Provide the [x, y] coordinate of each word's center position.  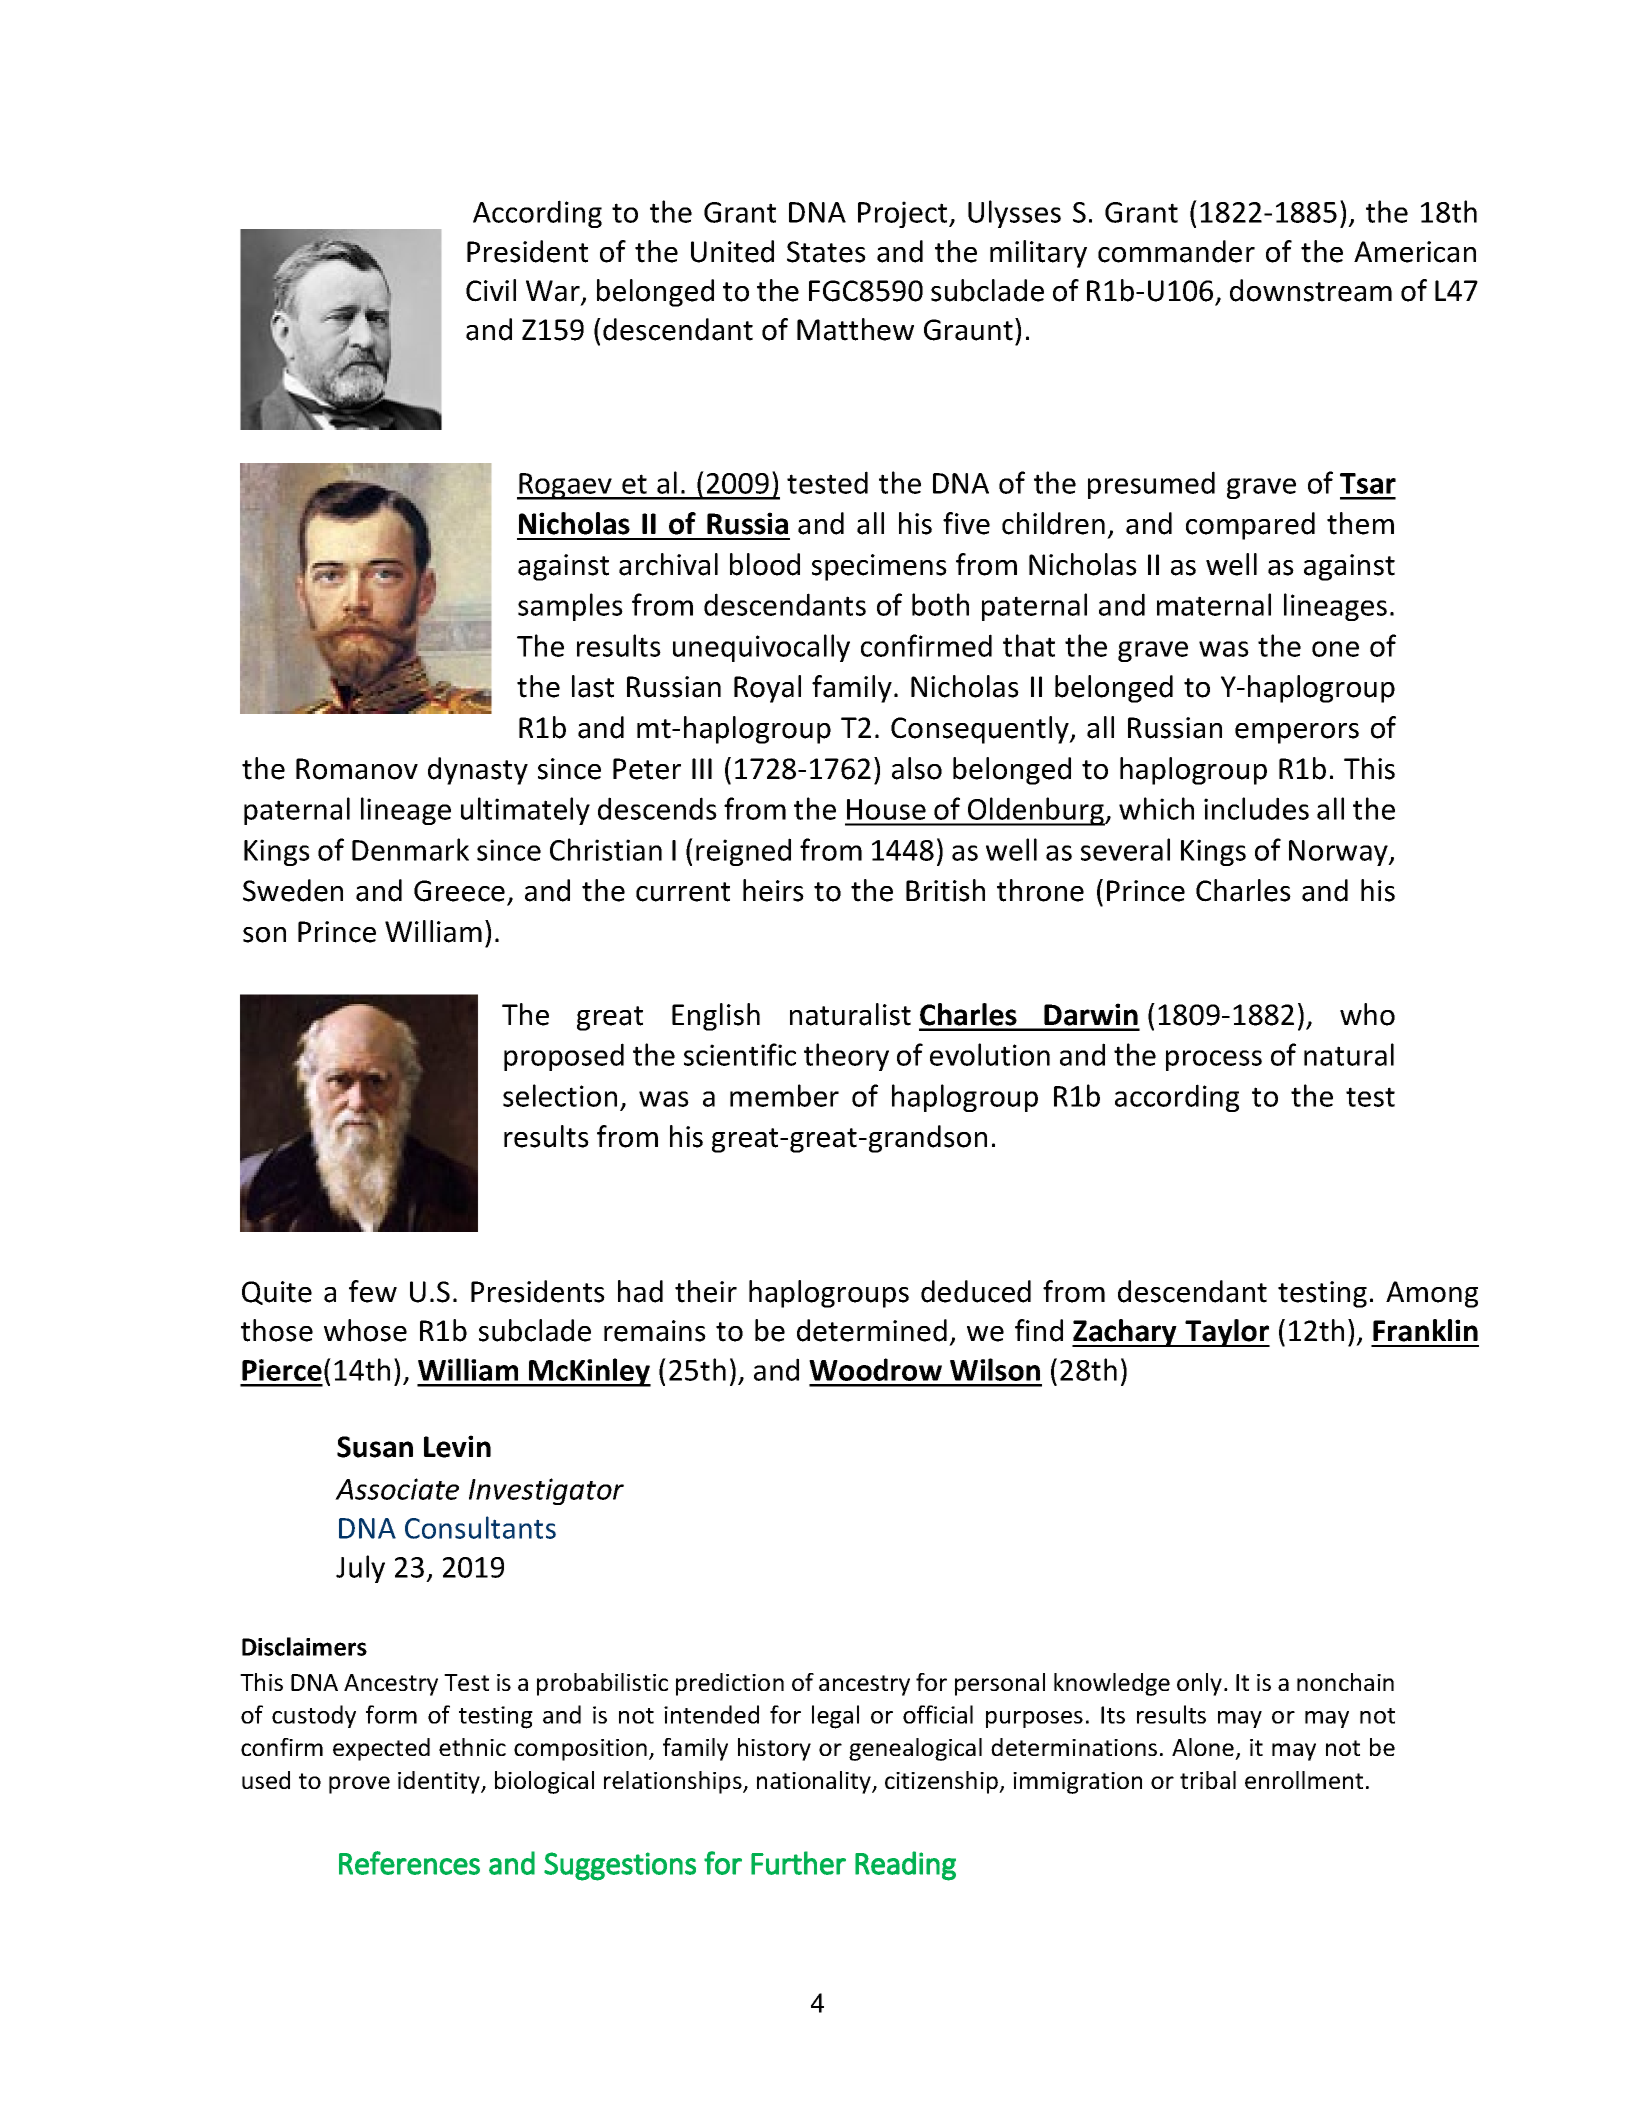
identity [440, 1782]
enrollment [1304, 1780]
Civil [491, 290]
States [826, 252]
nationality [815, 1782]
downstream [1311, 290]
